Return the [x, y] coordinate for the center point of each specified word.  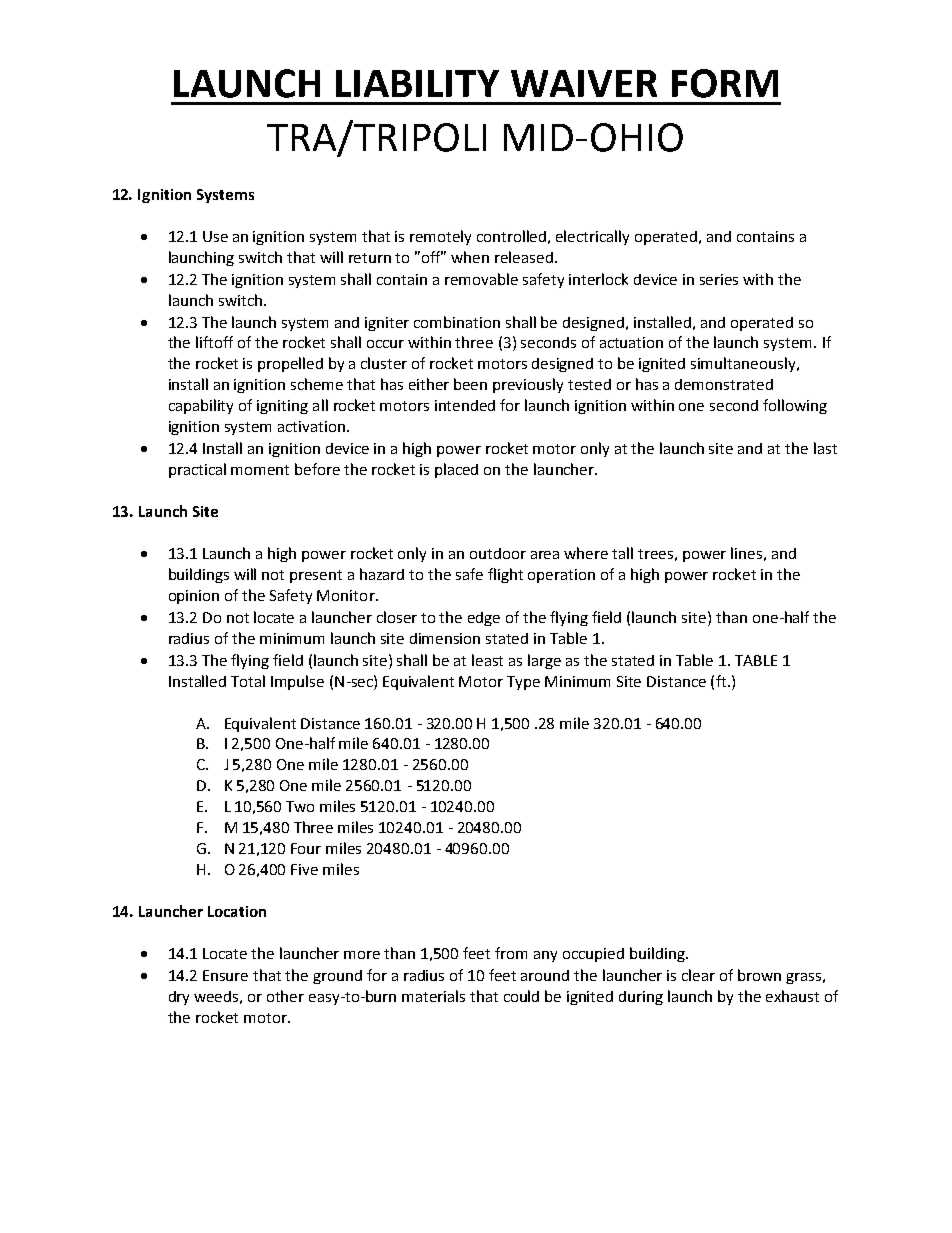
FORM [725, 83]
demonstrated [724, 384]
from [511, 953]
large [544, 661]
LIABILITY [417, 83]
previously [528, 385]
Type [523, 683]
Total [248, 681]
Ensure [225, 975]
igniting [282, 407]
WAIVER [584, 83]
